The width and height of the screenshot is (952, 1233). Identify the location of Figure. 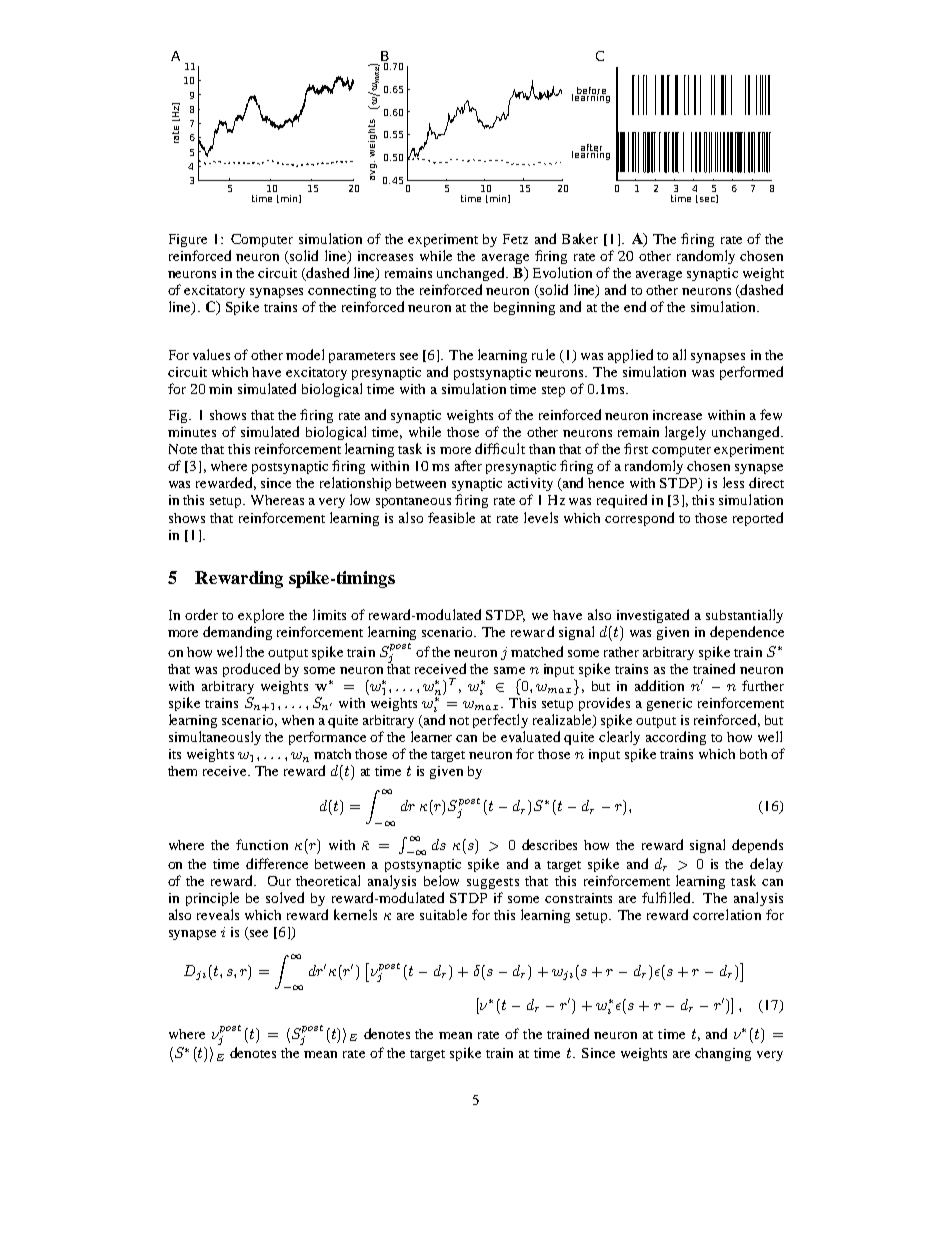
(188, 240).
